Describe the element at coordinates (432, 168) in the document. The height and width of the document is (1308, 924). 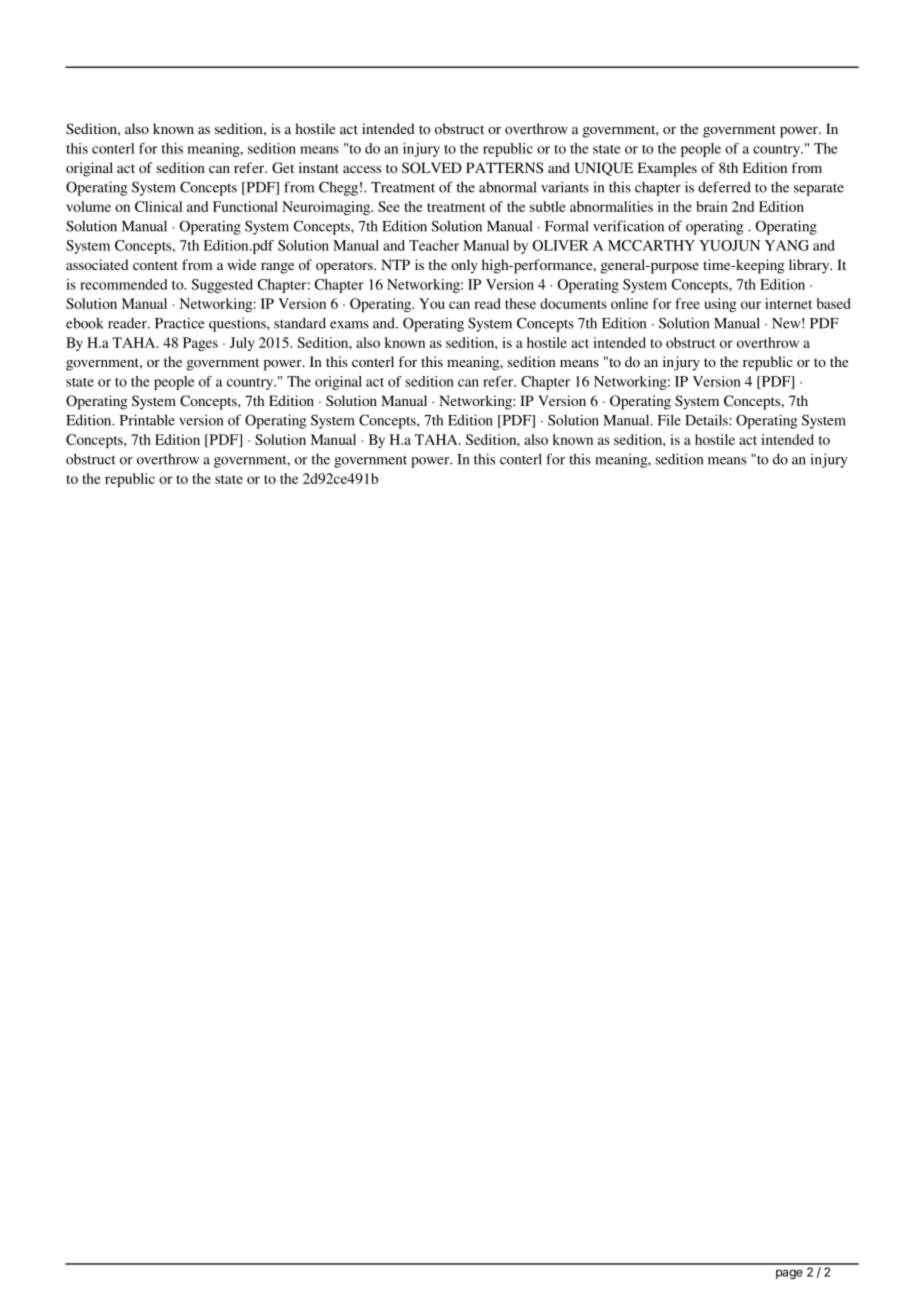
I see `SOLVED` at that location.
